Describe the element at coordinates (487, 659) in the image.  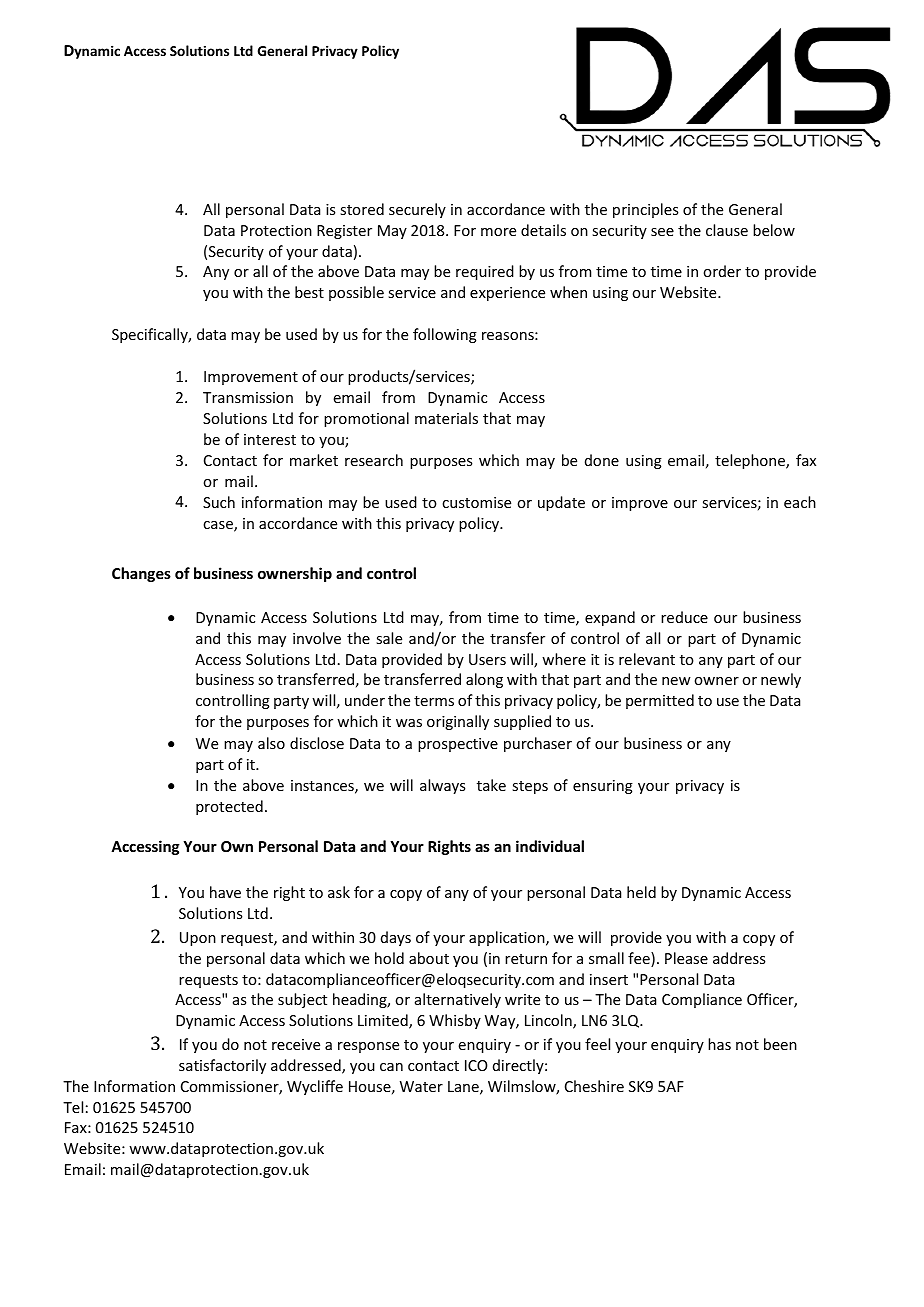
I see `Users` at that location.
